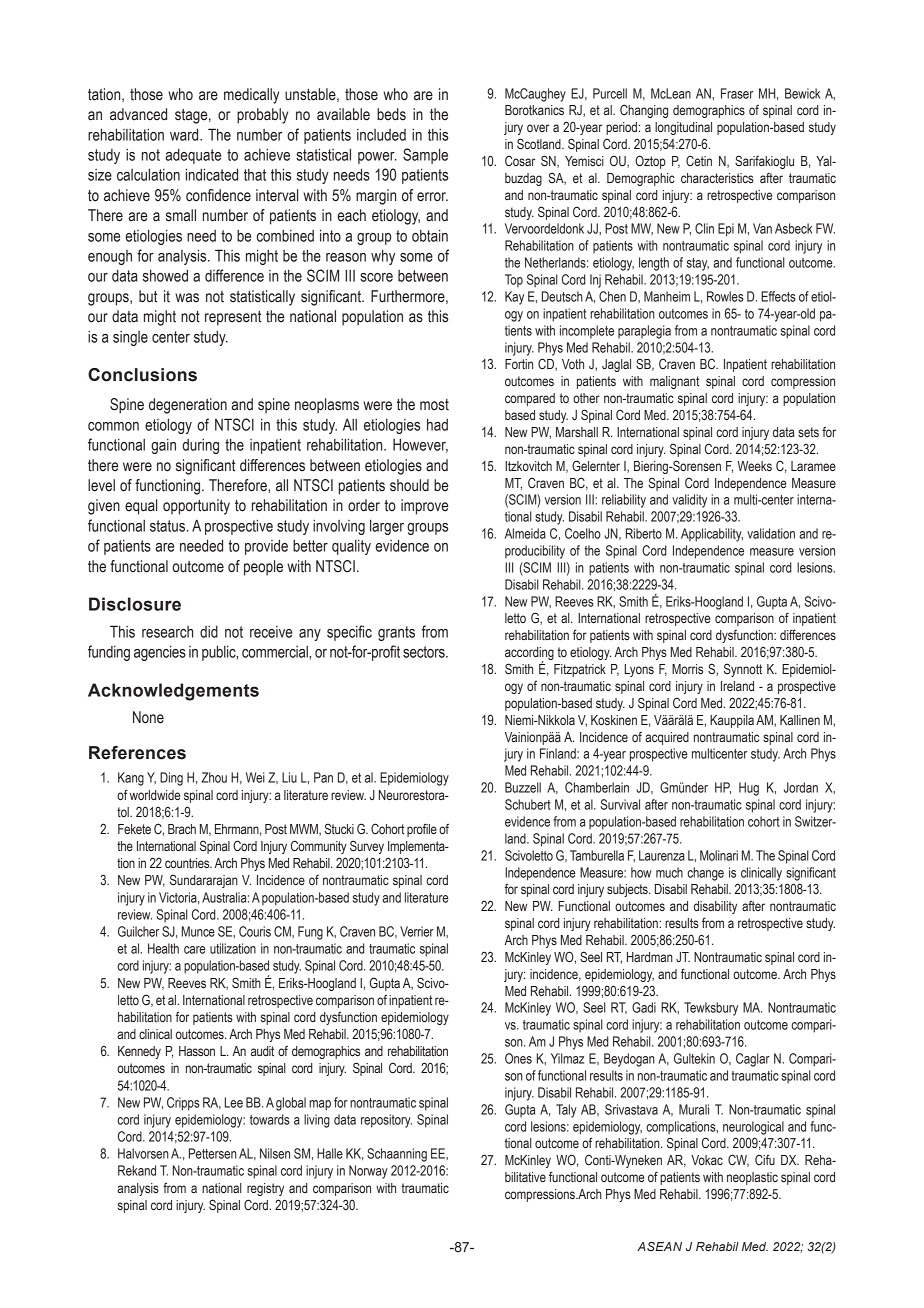  Describe the element at coordinates (752, 1178) in the screenshot. I see `neoplastic` at that location.
